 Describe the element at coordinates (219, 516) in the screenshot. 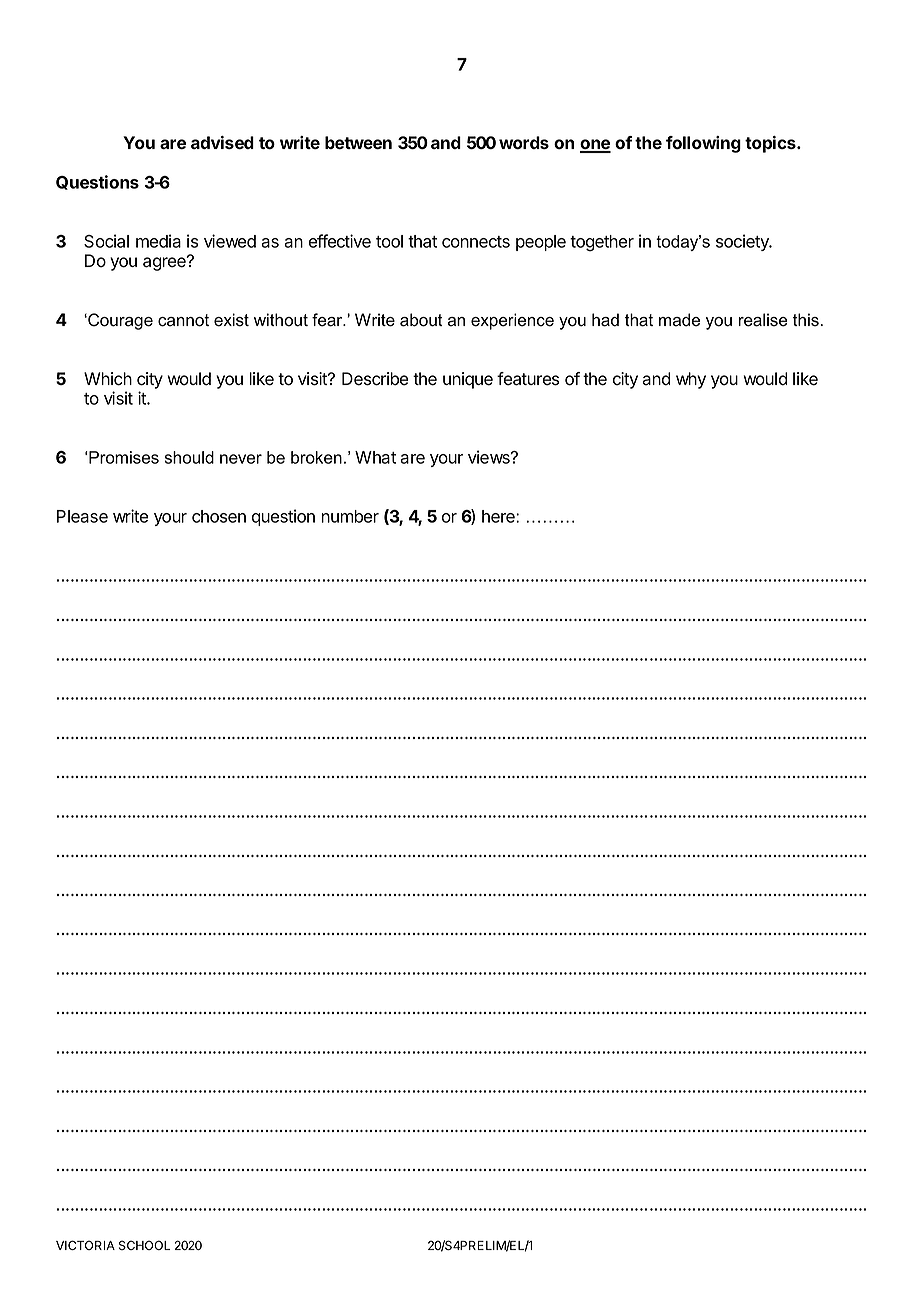

I see `chosen` at that location.
